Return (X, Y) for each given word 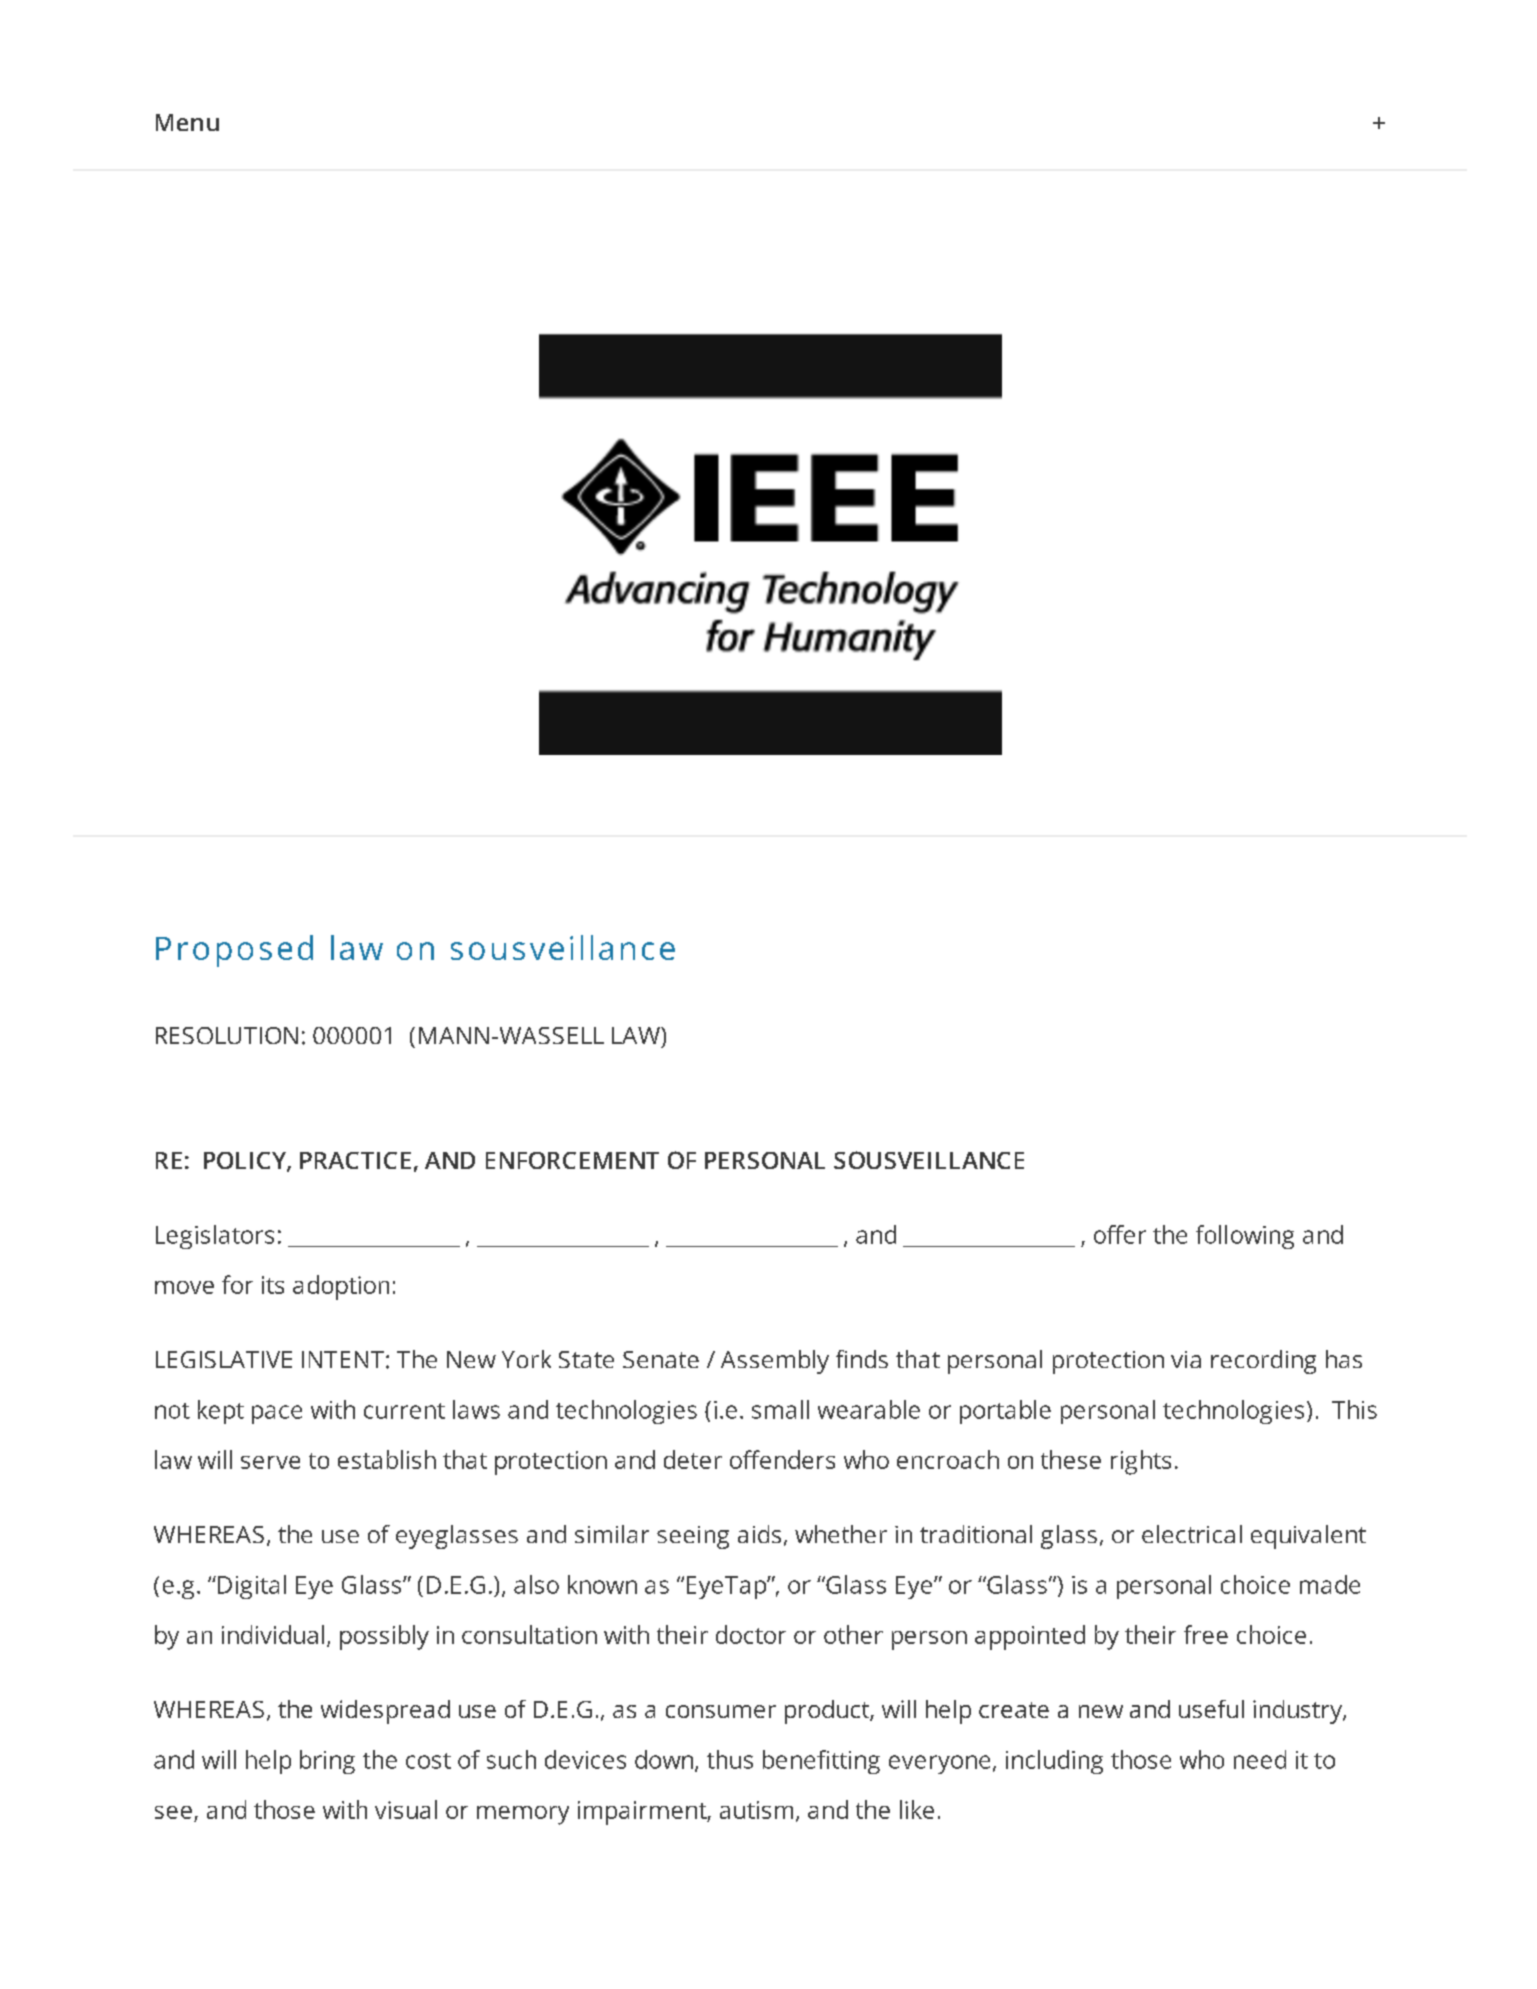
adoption (341, 1287)
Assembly (775, 1362)
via (1186, 1359)
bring (327, 1762)
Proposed (234, 951)
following (1245, 1237)
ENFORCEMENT (572, 1160)
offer (1120, 1234)
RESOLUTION (227, 1035)
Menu (187, 122)
